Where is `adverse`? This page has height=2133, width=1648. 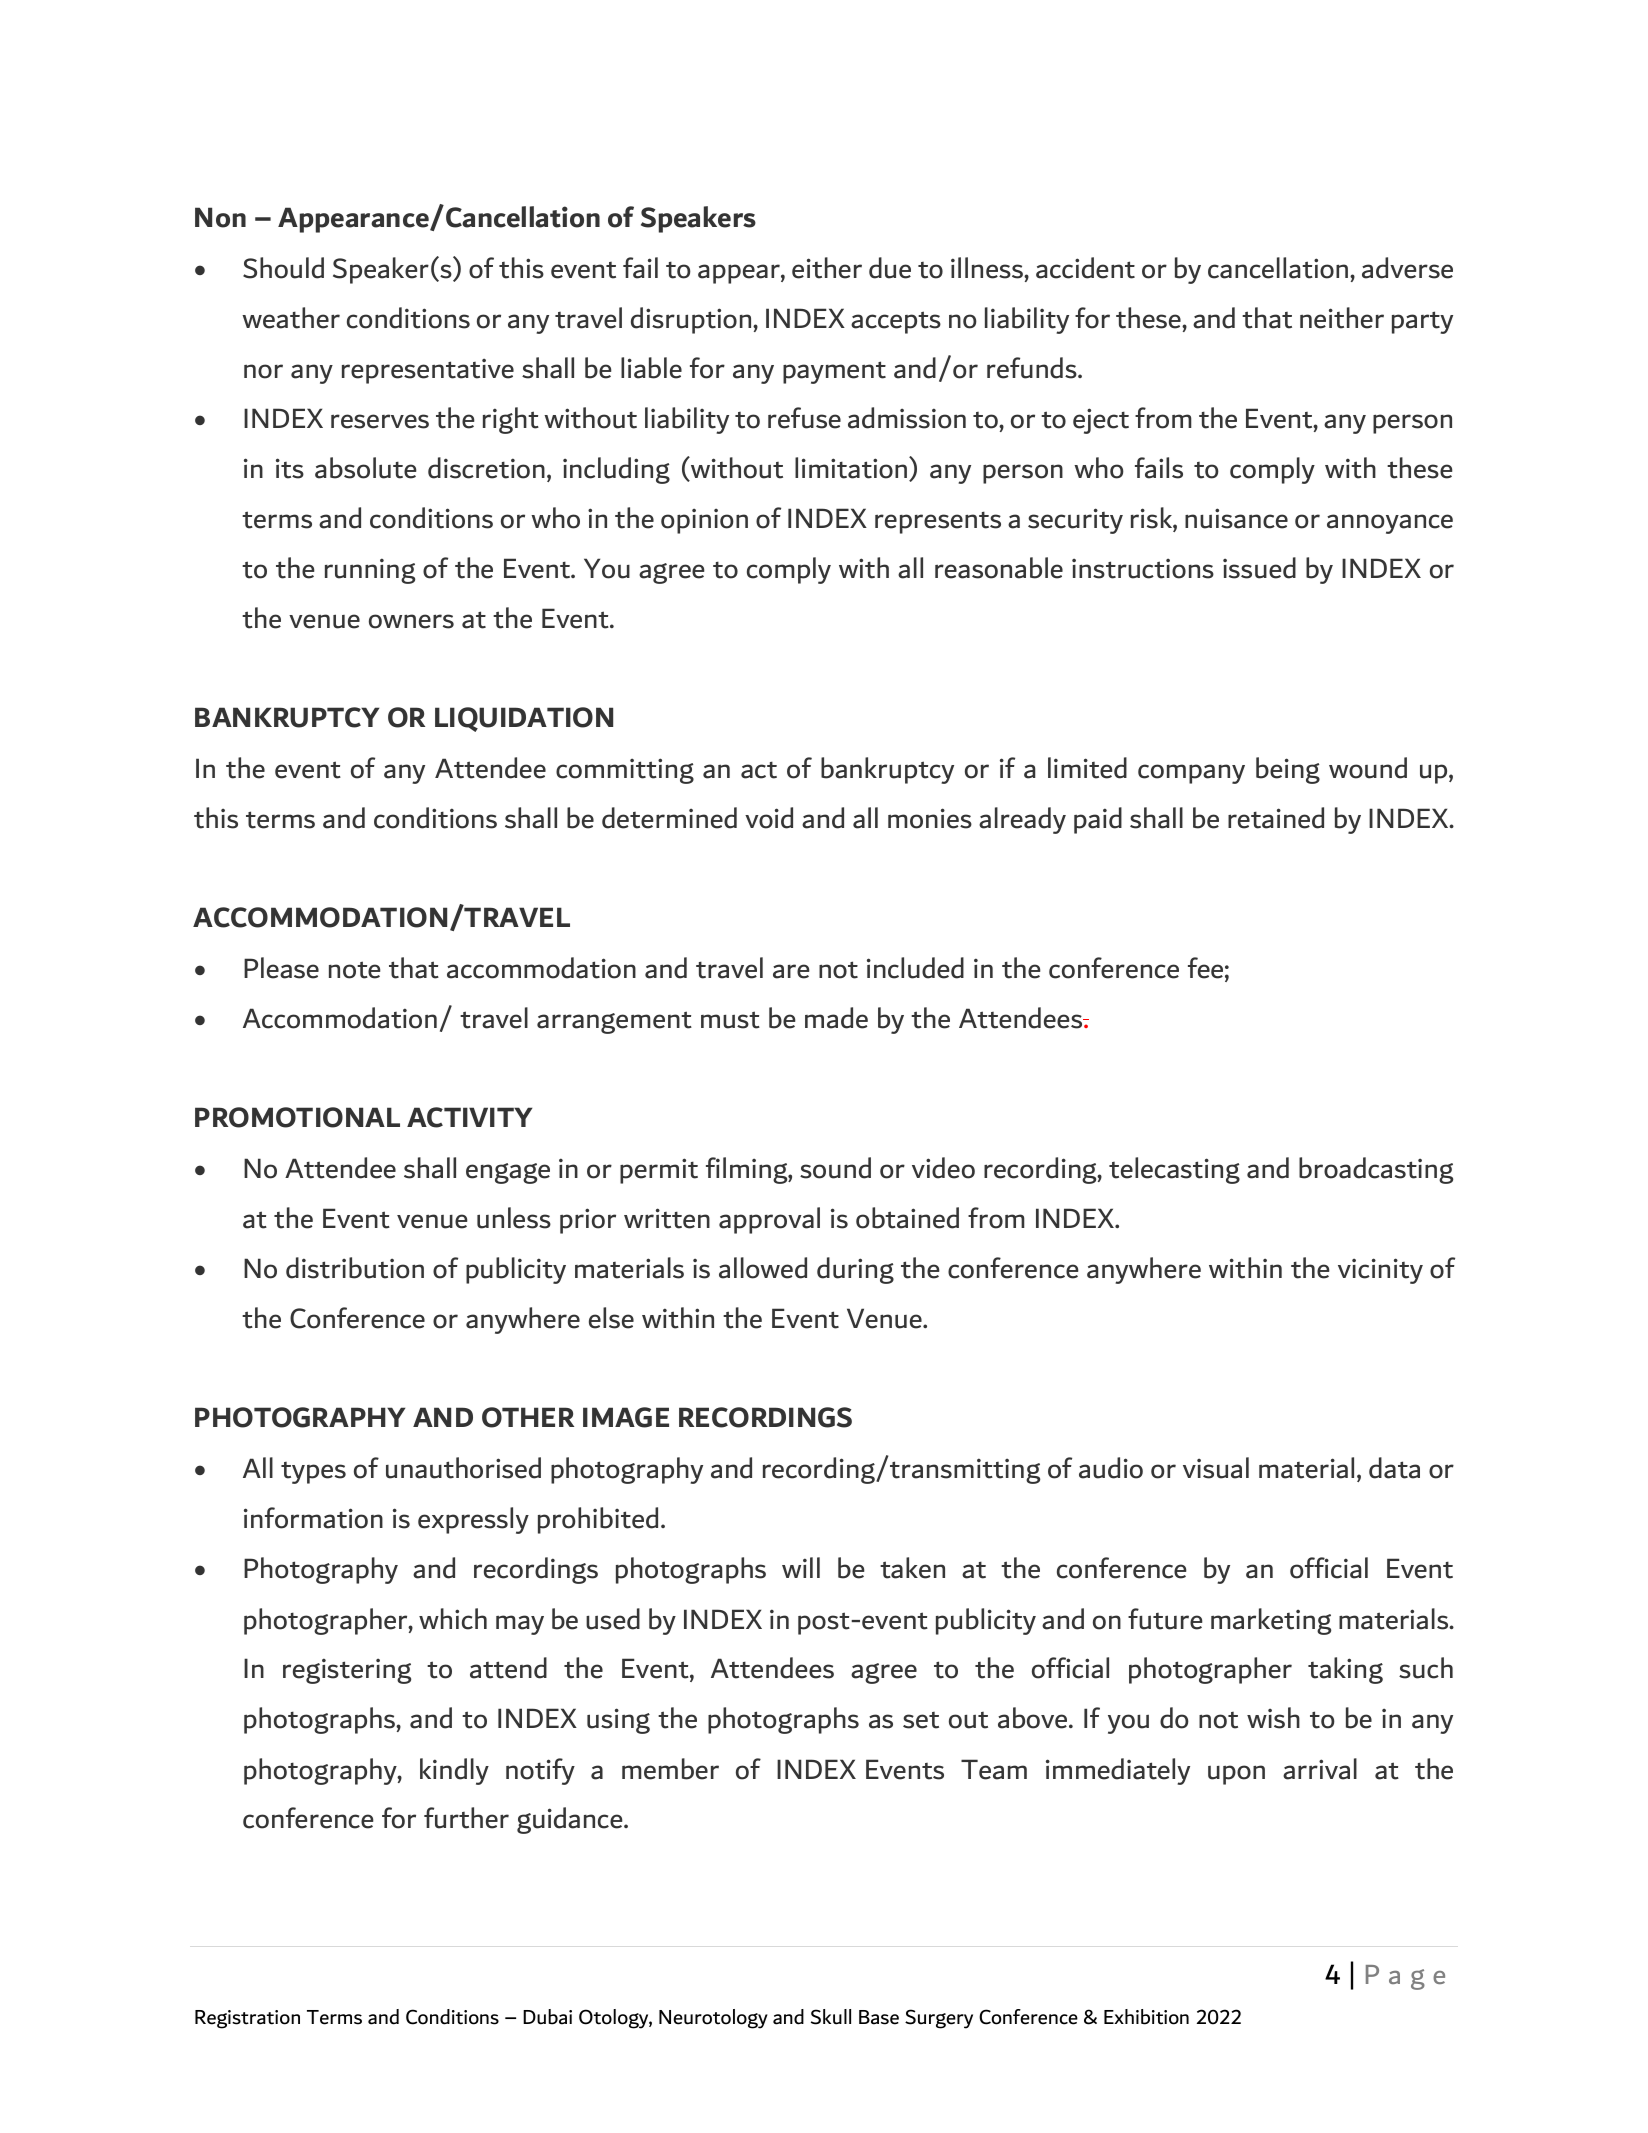
adverse is located at coordinates (1407, 268).
